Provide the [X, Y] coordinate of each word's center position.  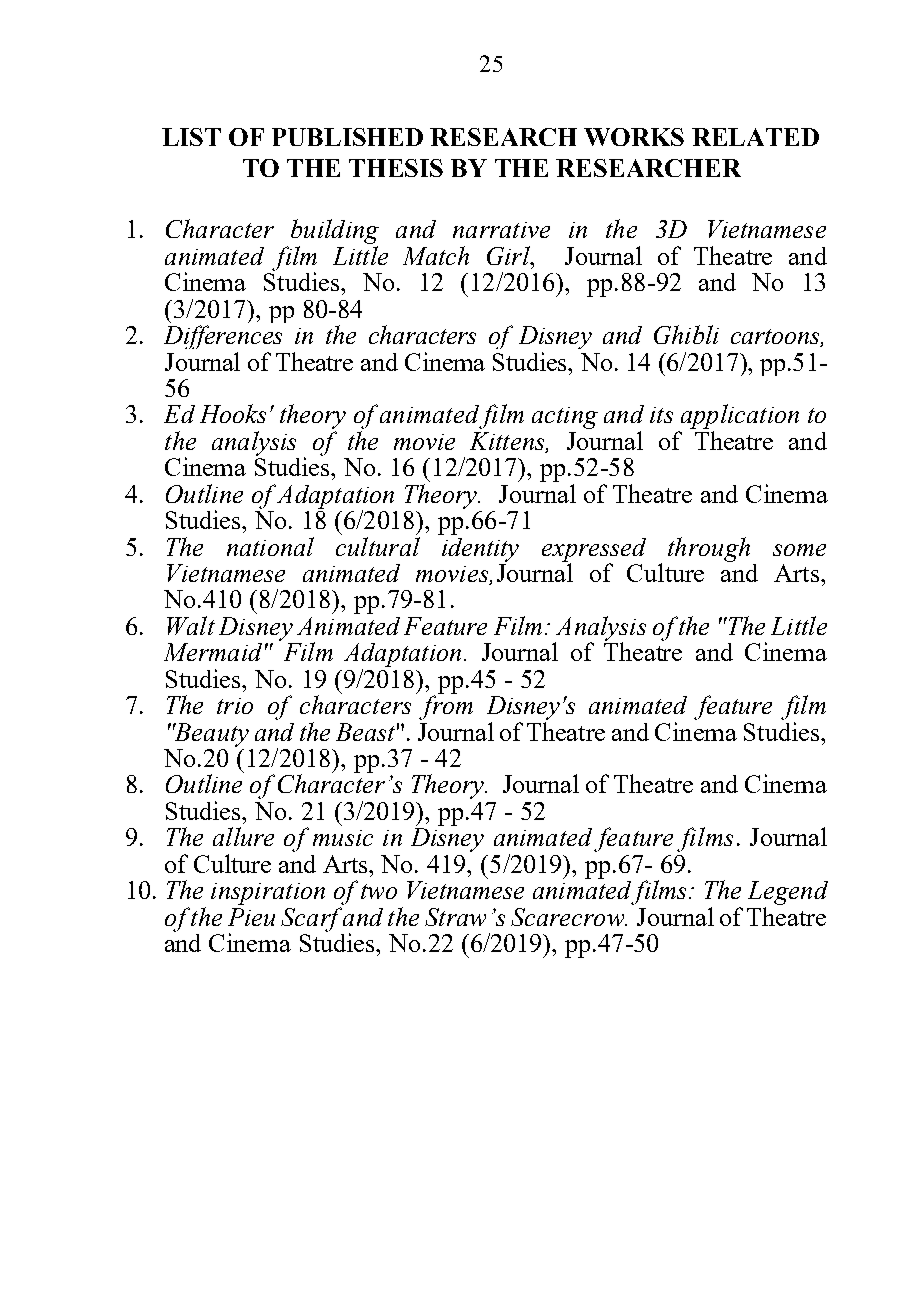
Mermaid [213, 652]
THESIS [396, 168]
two [379, 891]
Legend [788, 893]
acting [565, 418]
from [446, 706]
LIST [191, 137]
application [738, 418]
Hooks [233, 413]
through [709, 549]
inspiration [268, 894]
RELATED [755, 137]
